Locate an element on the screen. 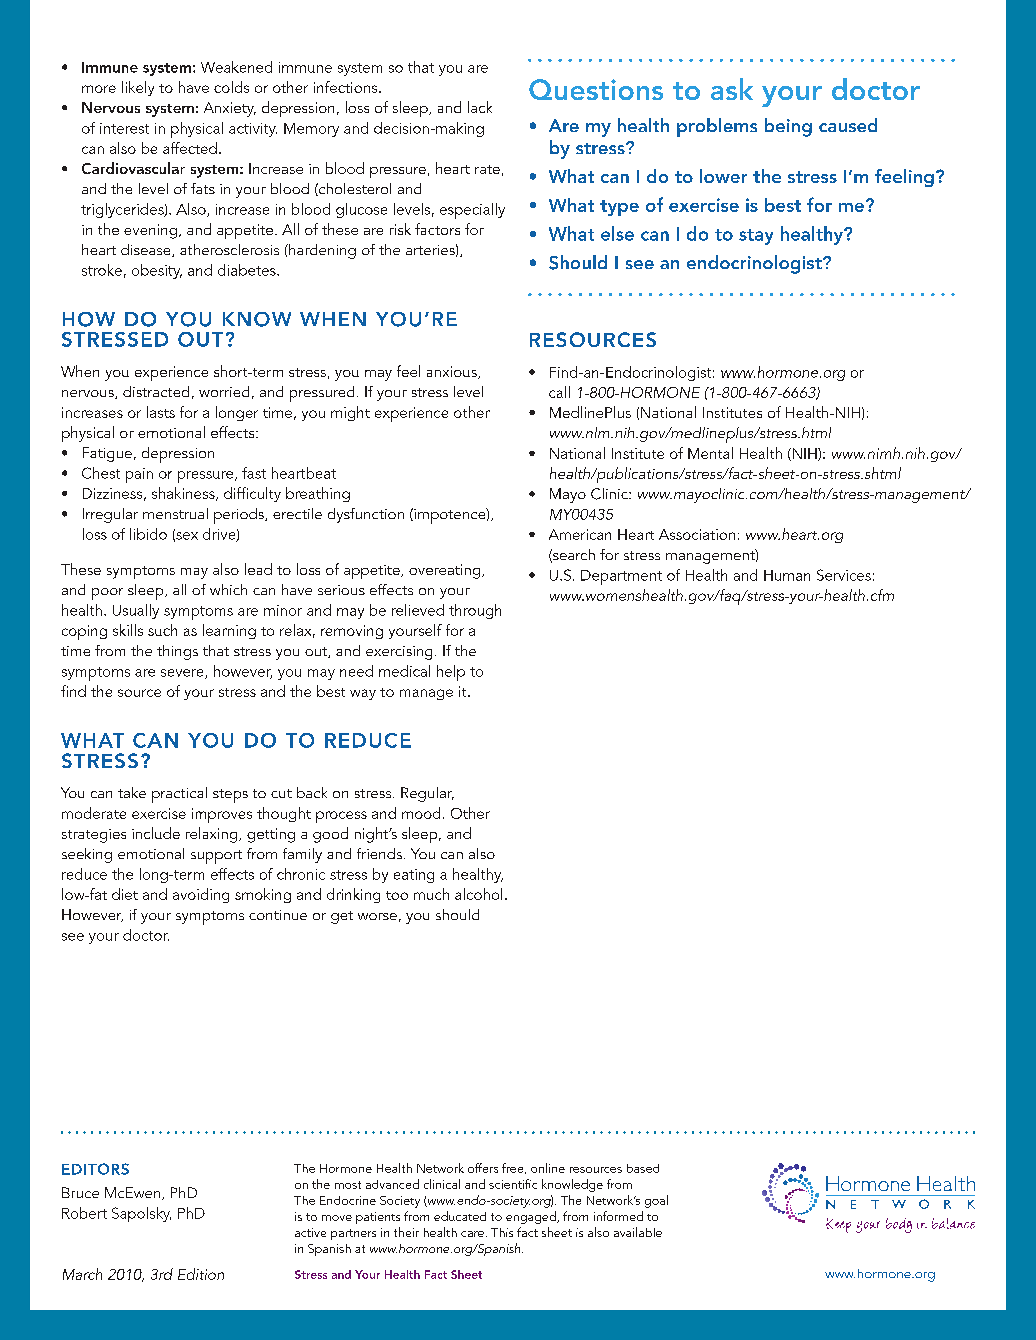  lack is located at coordinates (480, 107).
